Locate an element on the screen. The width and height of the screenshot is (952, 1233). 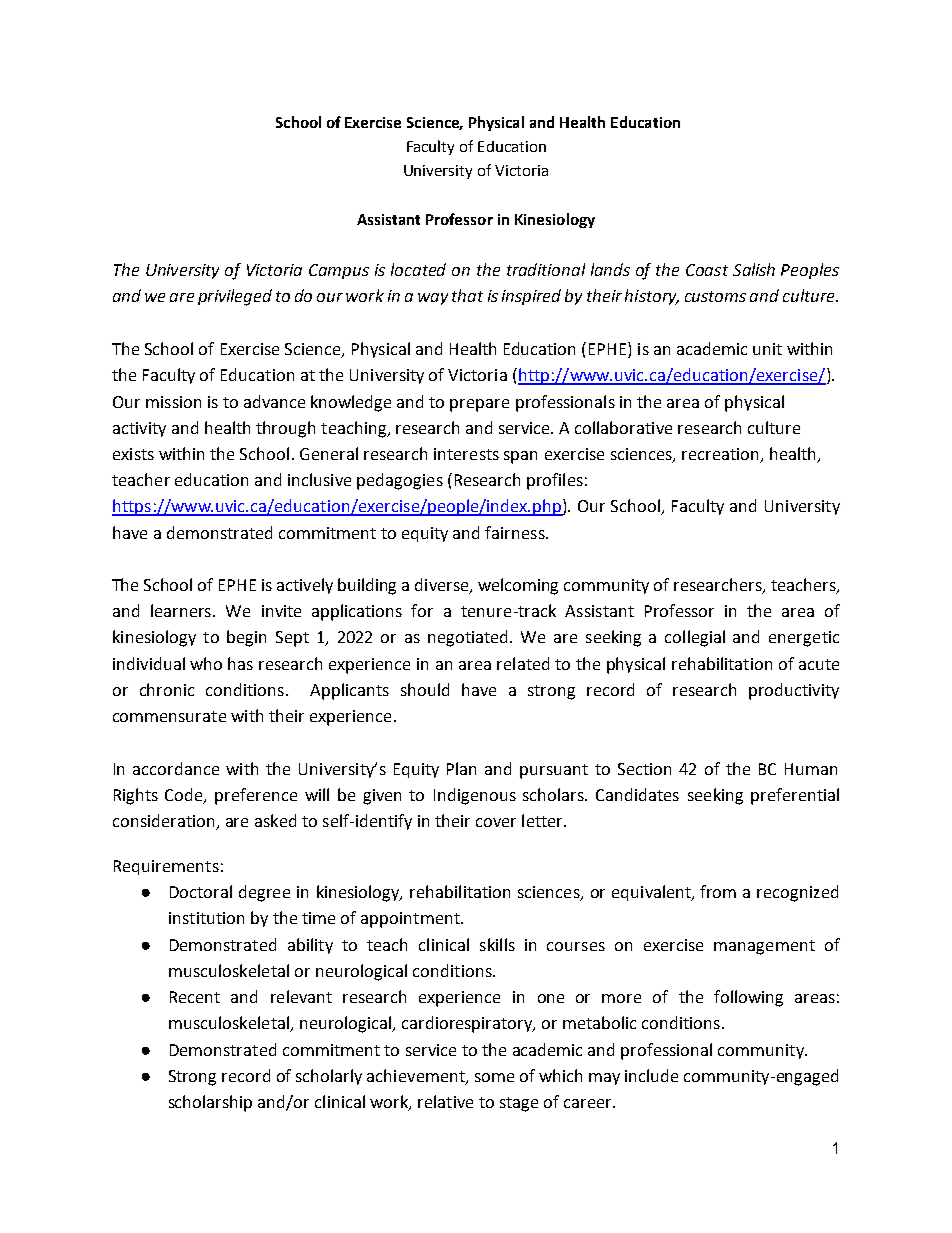
through is located at coordinates (285, 429).
